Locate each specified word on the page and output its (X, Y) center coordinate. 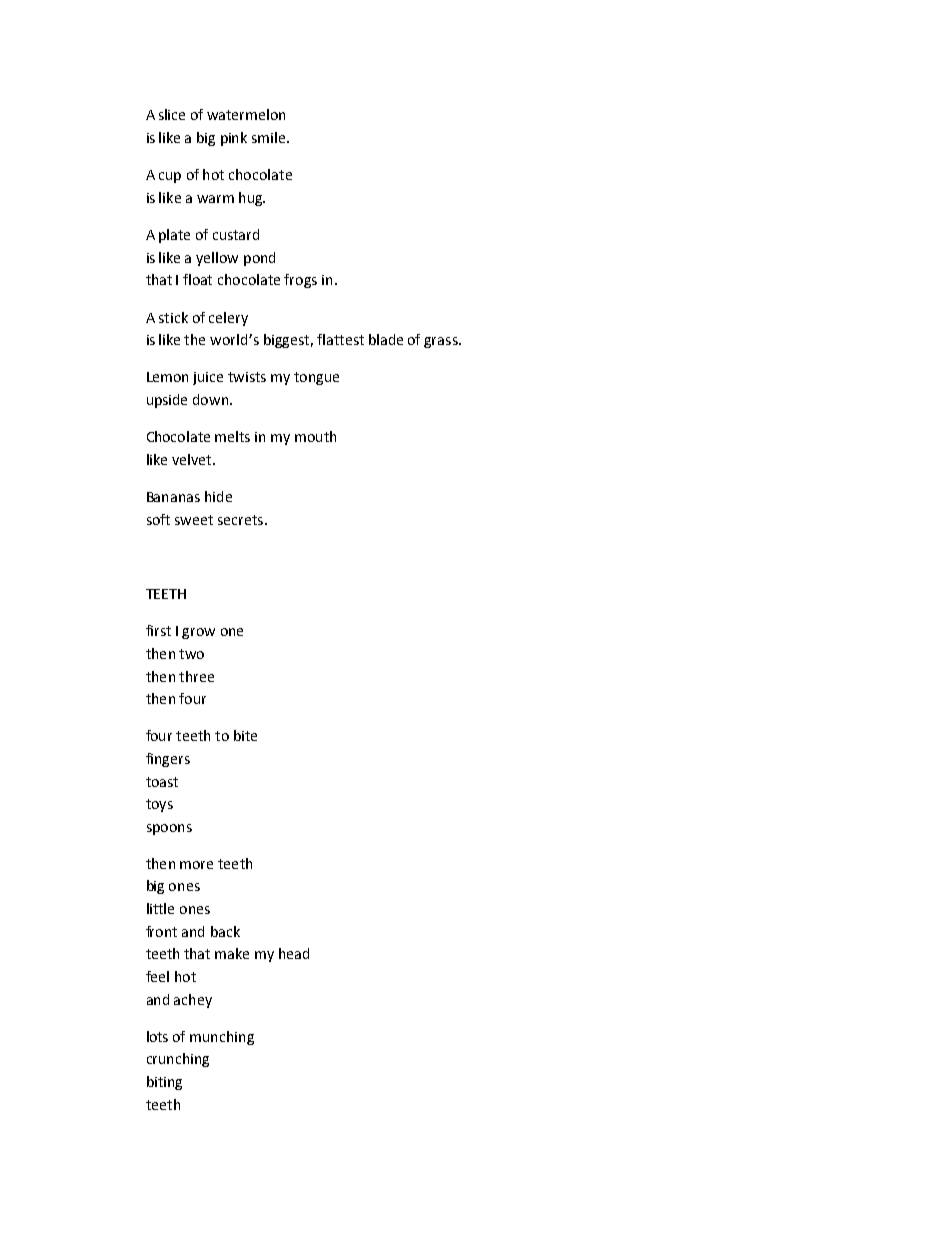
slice (172, 114)
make (232, 953)
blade (386, 339)
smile (270, 137)
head (294, 953)
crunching (178, 1060)
